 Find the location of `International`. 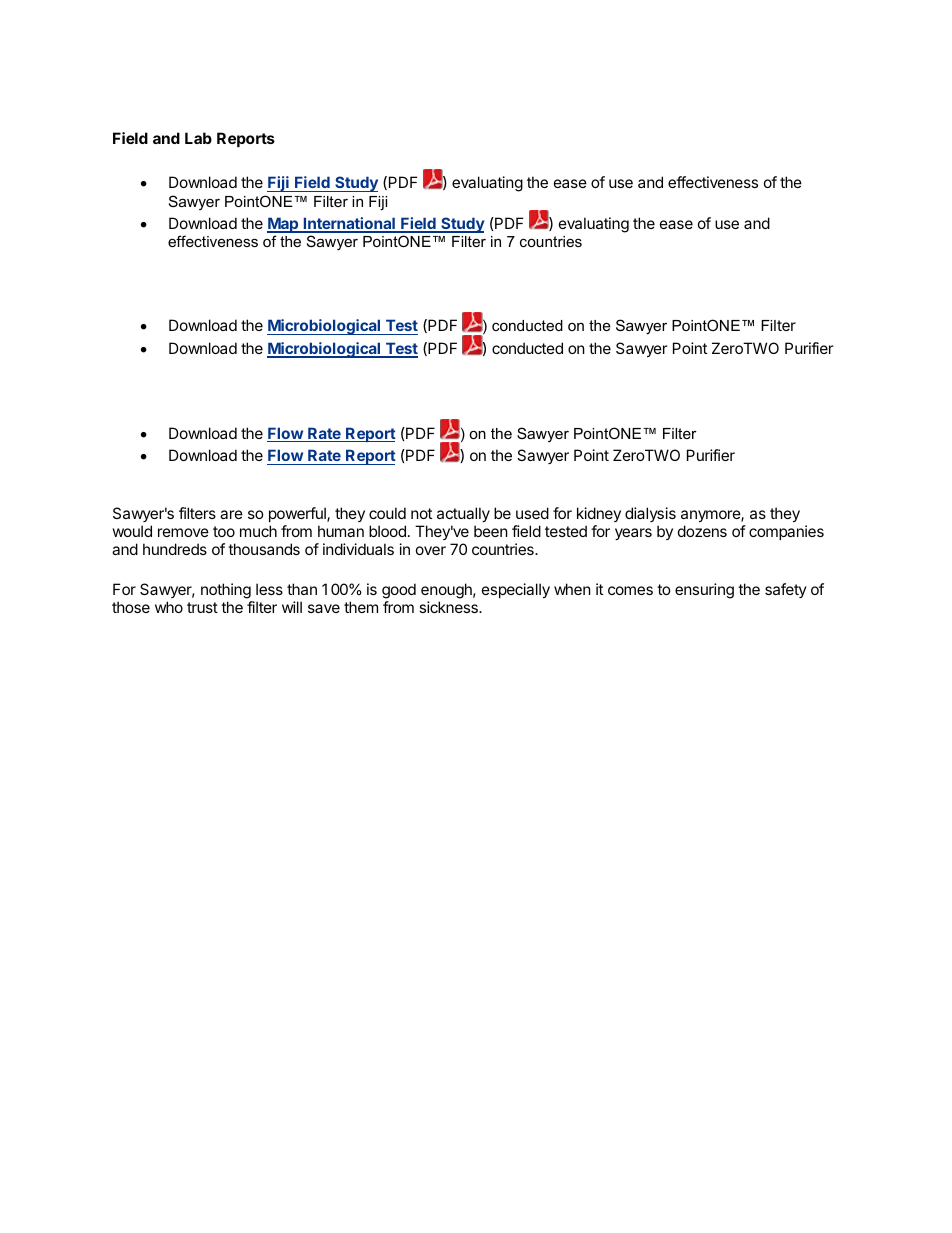

International is located at coordinates (349, 224).
